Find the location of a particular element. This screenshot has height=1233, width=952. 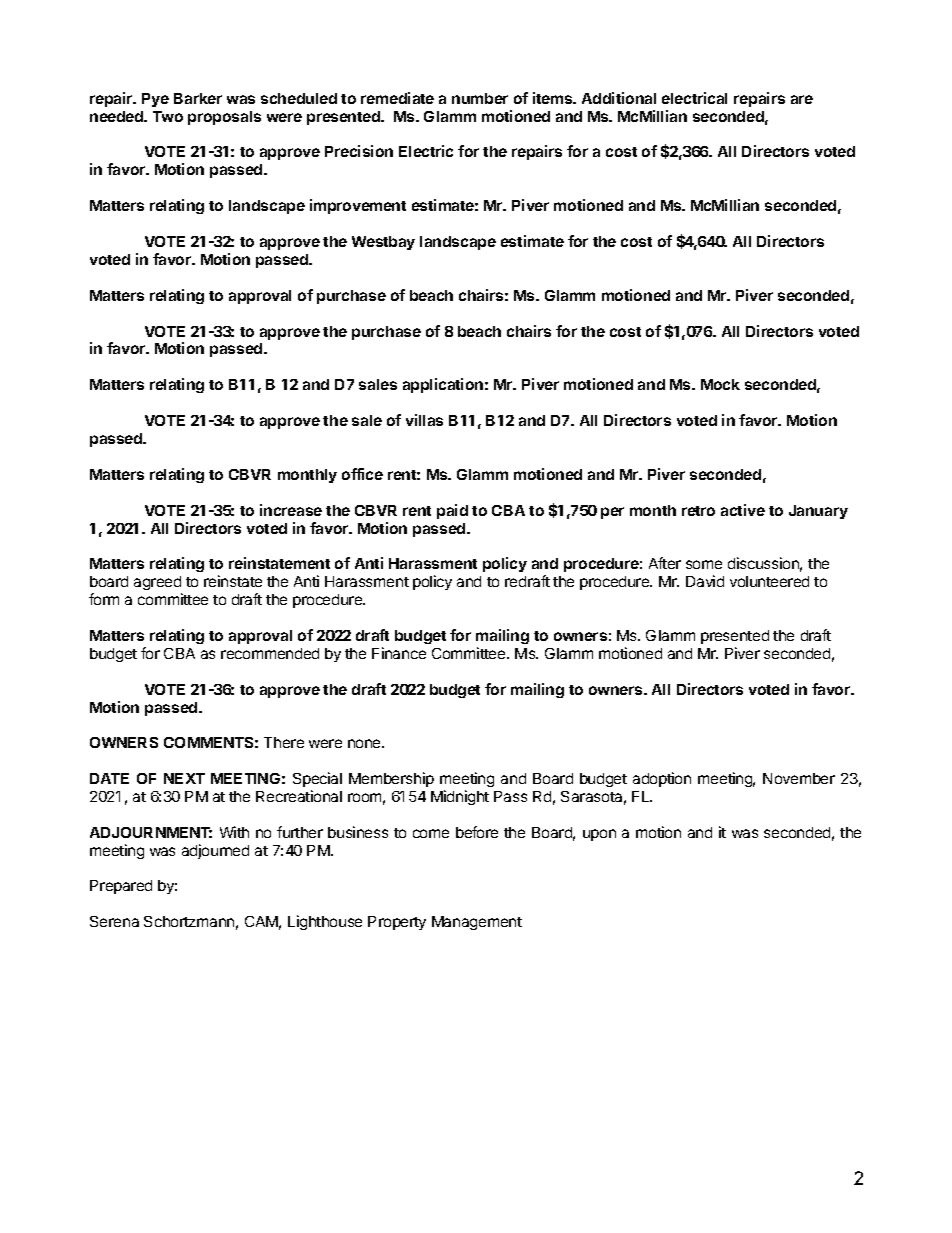

Prepared is located at coordinates (121, 887).
